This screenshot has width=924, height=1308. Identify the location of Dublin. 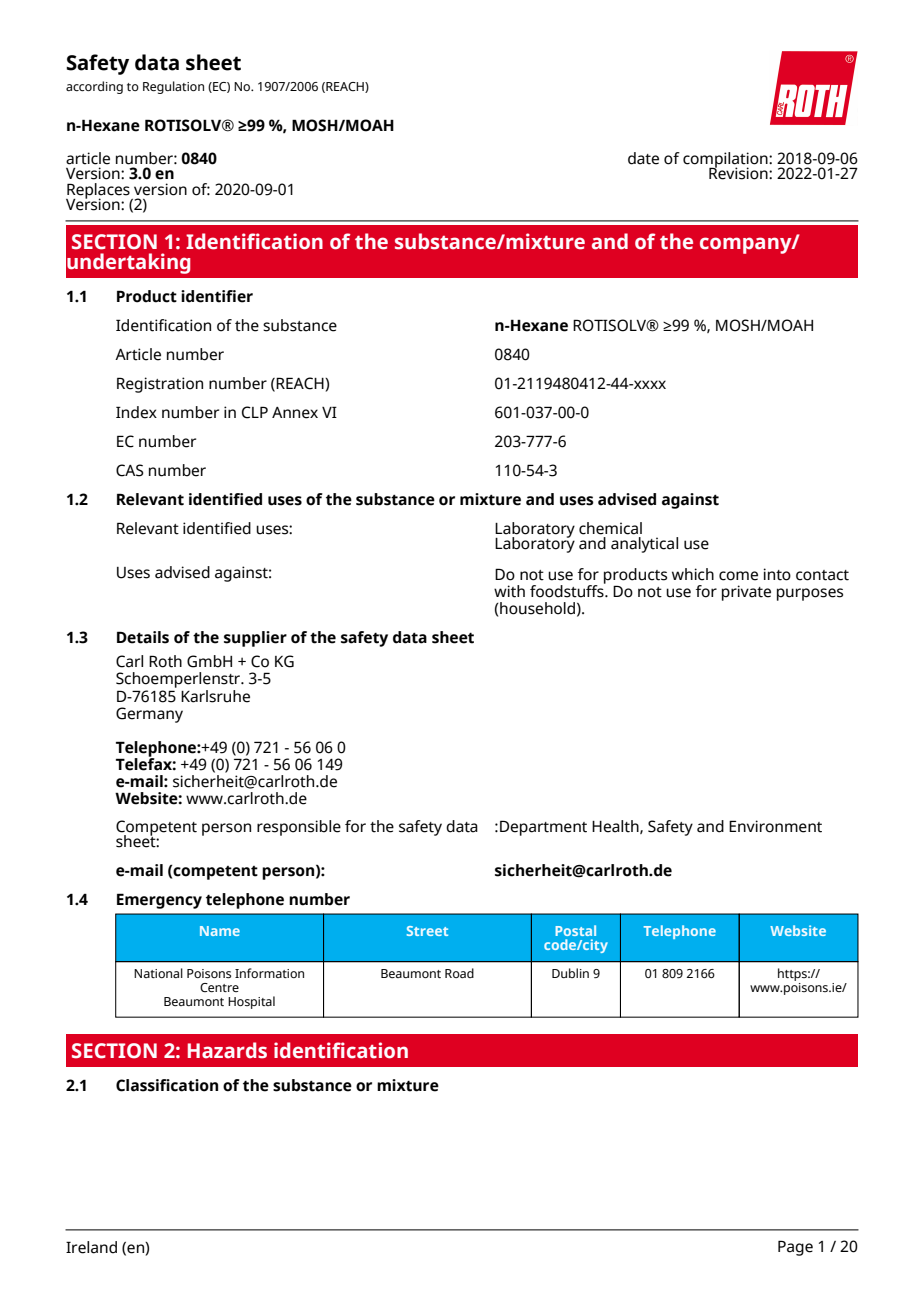
(570, 973).
